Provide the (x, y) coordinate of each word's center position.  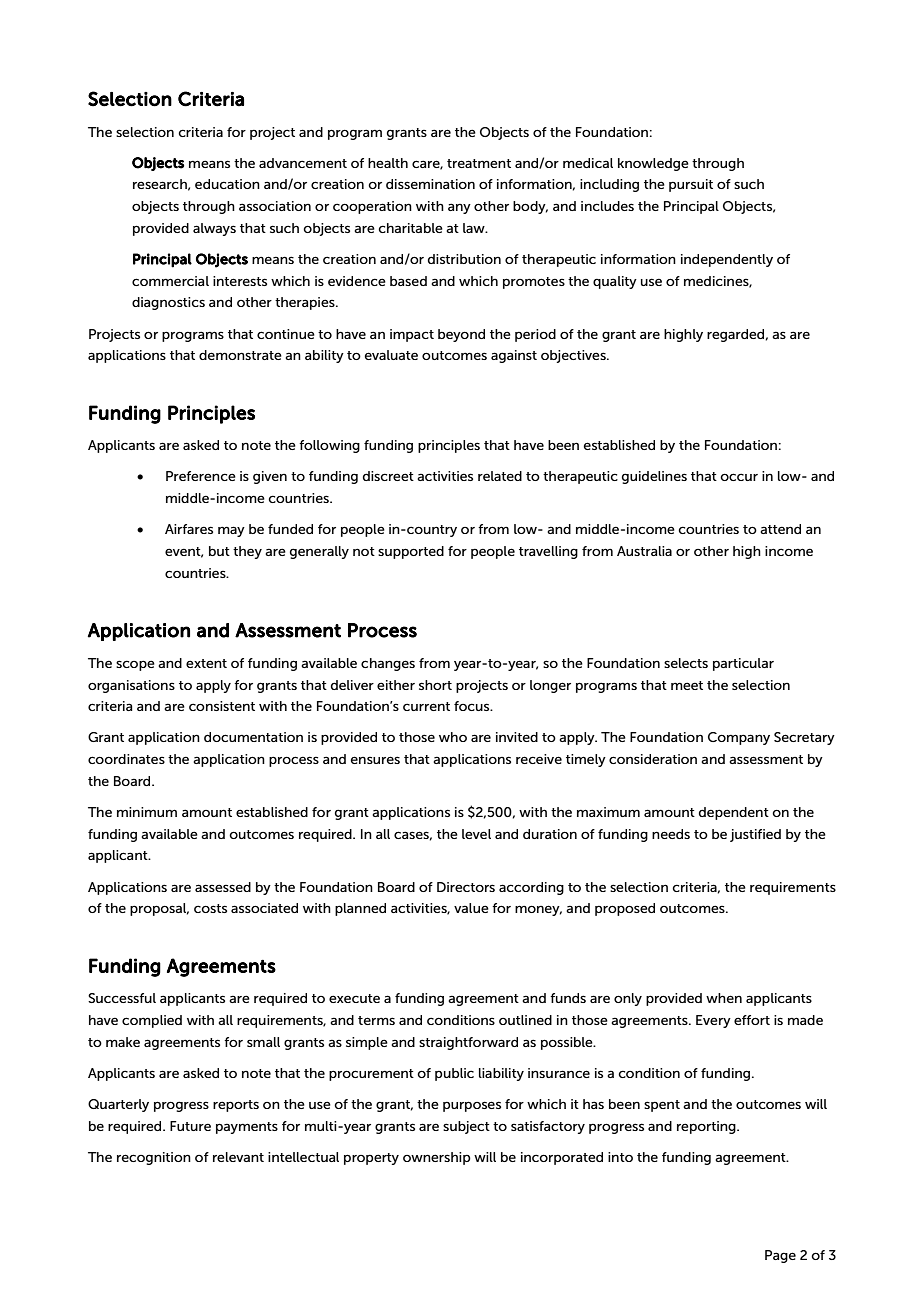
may (231, 531)
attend (780, 529)
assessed (223, 887)
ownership (437, 1158)
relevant (238, 1157)
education (227, 184)
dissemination (430, 184)
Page (780, 1256)
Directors (466, 887)
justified (755, 835)
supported (411, 552)
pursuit (691, 185)
